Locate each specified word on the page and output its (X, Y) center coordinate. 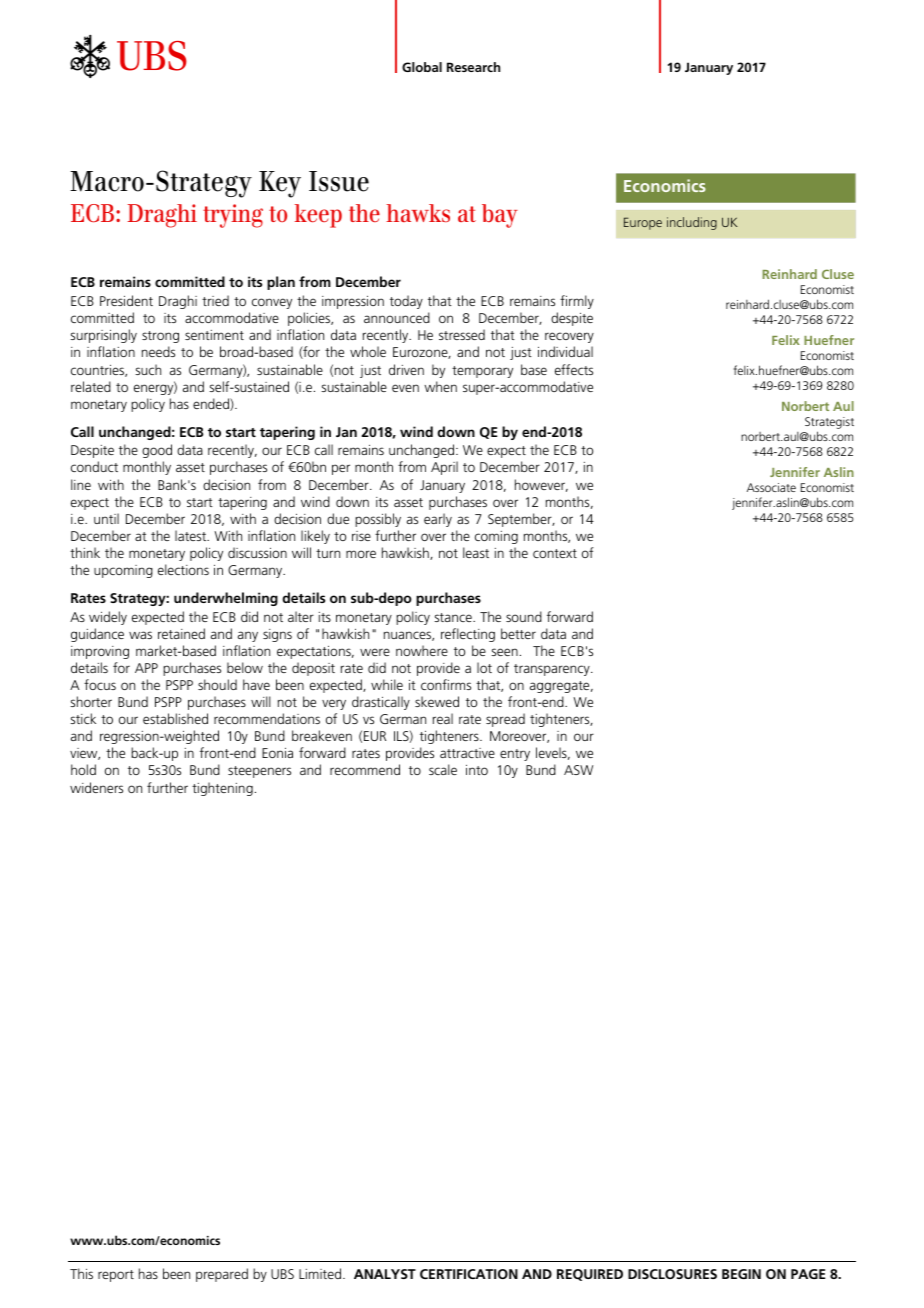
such (148, 369)
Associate (771, 487)
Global (422, 67)
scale (443, 769)
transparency (553, 670)
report (116, 1276)
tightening (222, 789)
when (440, 386)
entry (515, 755)
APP (146, 668)
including (692, 223)
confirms (446, 684)
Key (280, 184)
